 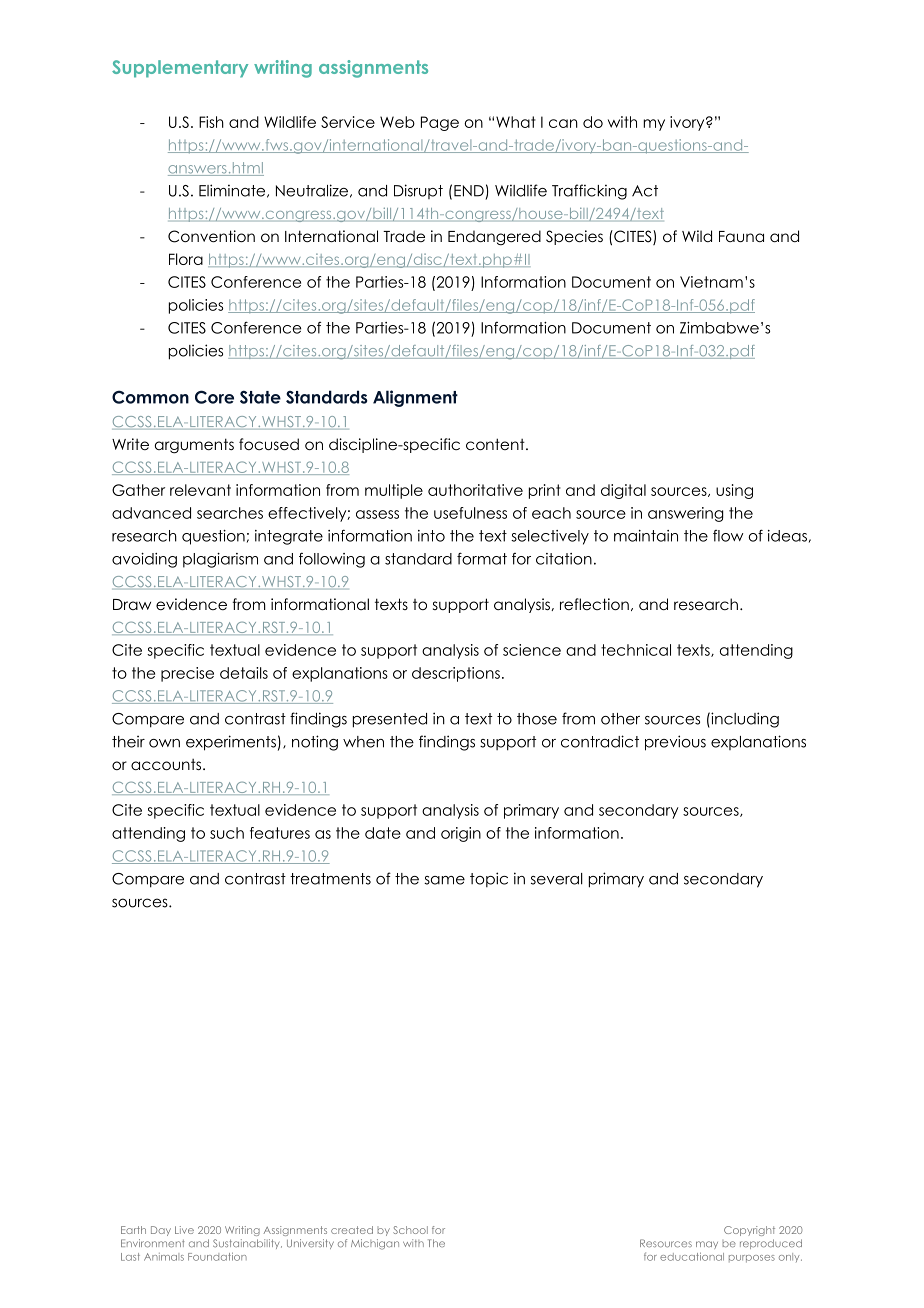 What do you see at coordinates (184, 1230) in the document?
I see `Live` at bounding box center [184, 1230].
